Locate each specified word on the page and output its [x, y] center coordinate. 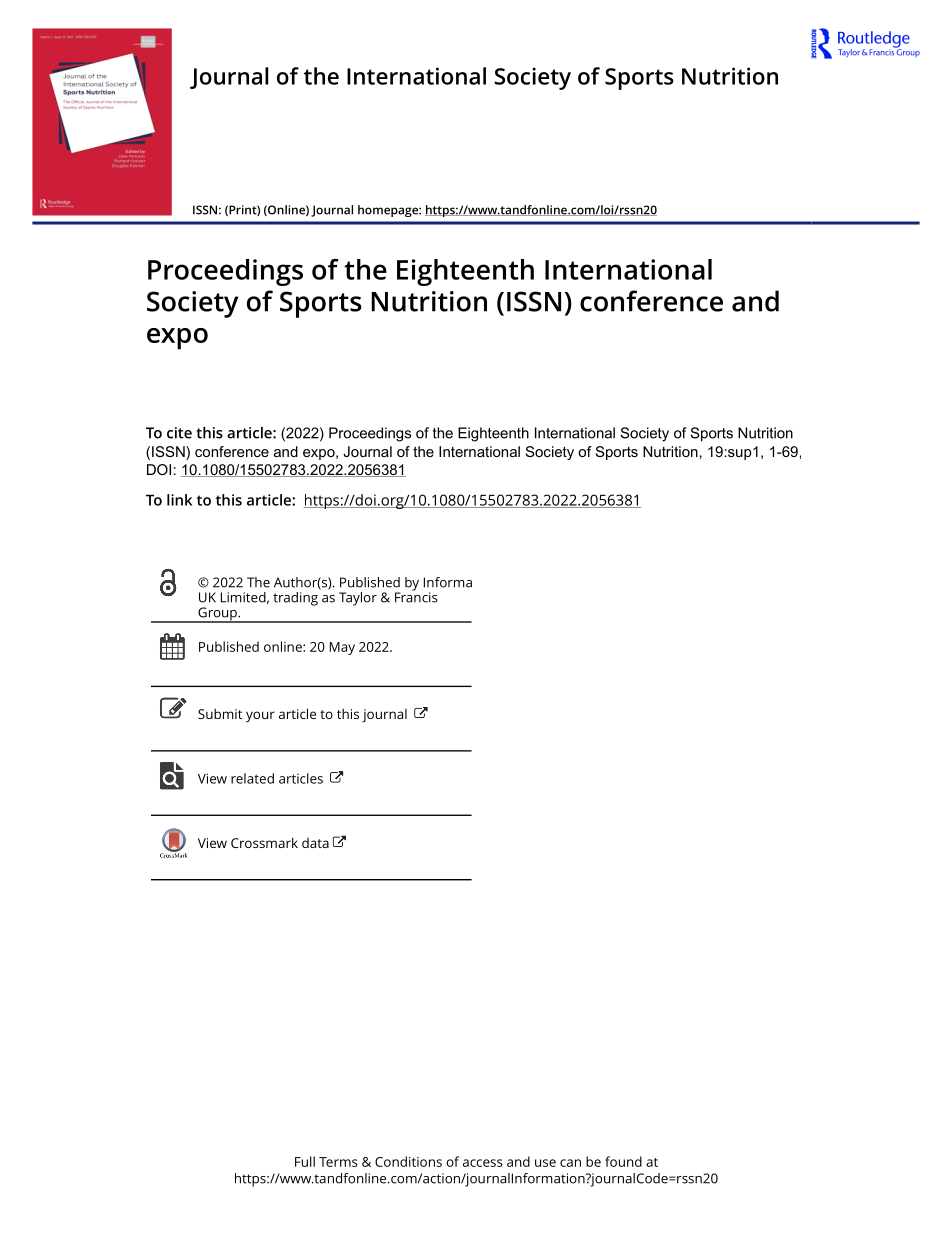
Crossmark [264, 842]
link [179, 500]
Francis [416, 596]
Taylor [358, 599]
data [315, 843]
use [545, 1163]
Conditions [408, 1161]
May [342, 648]
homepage [389, 211]
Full [305, 1161]
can [570, 1163]
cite [179, 433]
